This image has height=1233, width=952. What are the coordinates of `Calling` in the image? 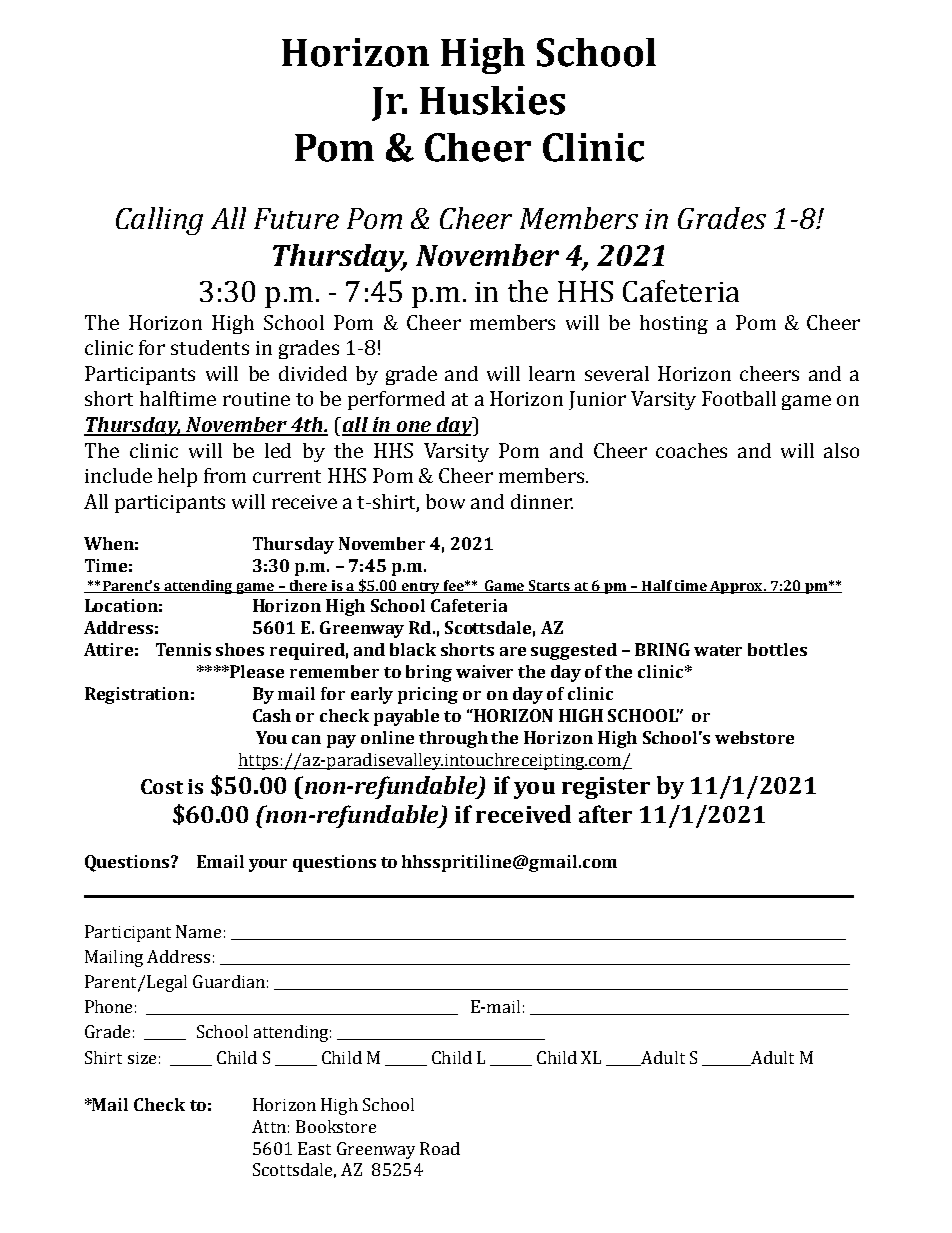 It's located at (159, 221).
